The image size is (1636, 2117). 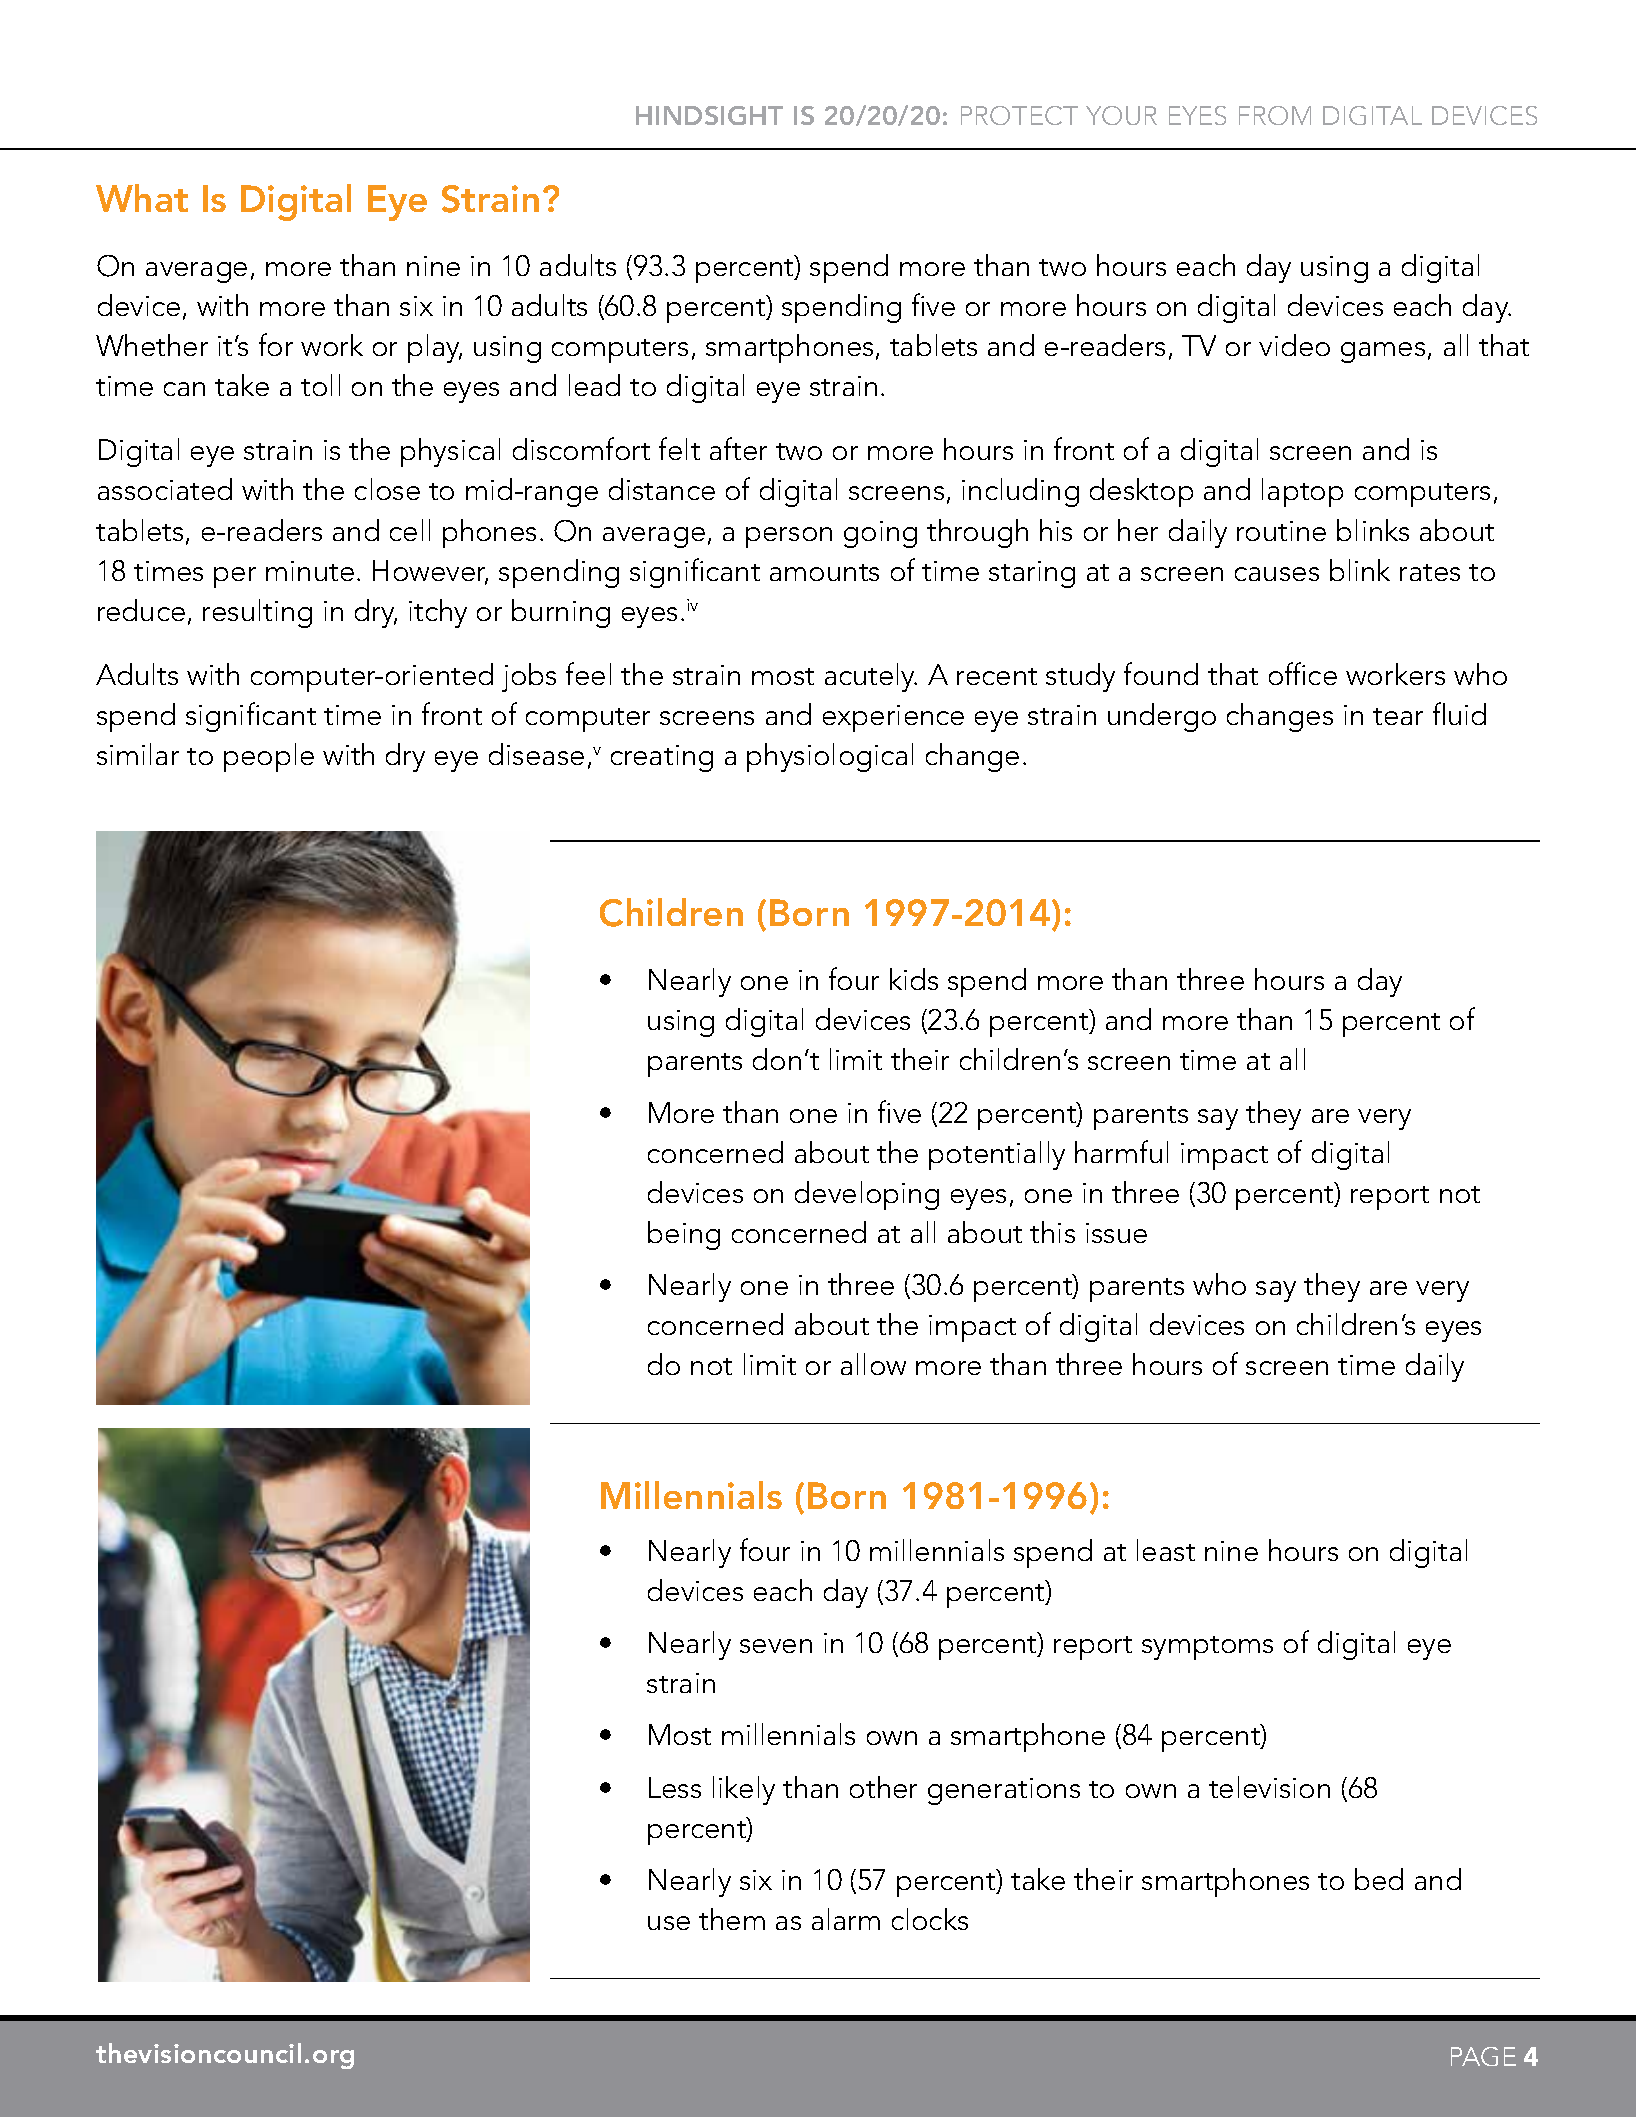 I want to click on office, so click(x=1303, y=673).
